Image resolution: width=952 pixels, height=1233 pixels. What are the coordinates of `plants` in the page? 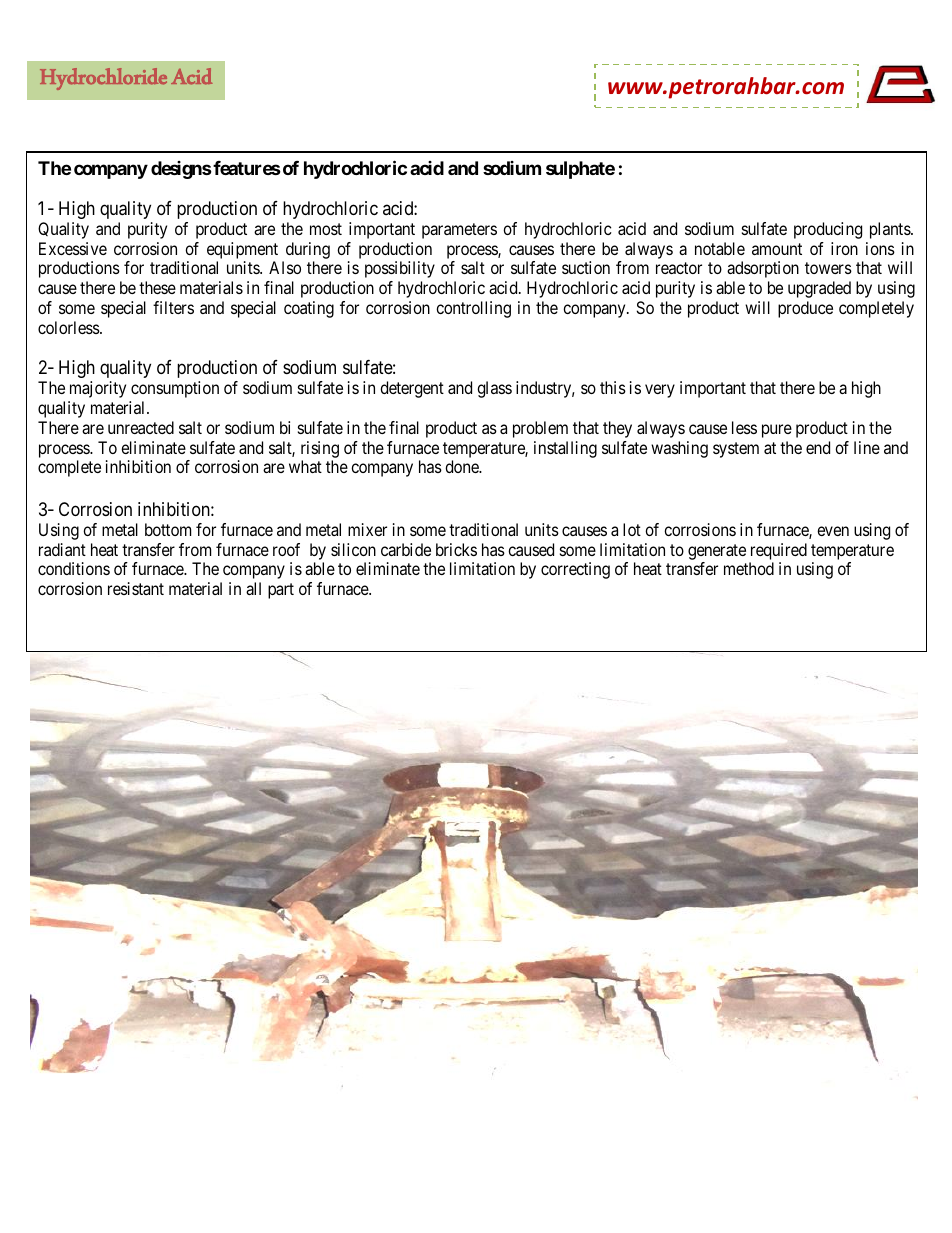 It's located at (891, 230).
